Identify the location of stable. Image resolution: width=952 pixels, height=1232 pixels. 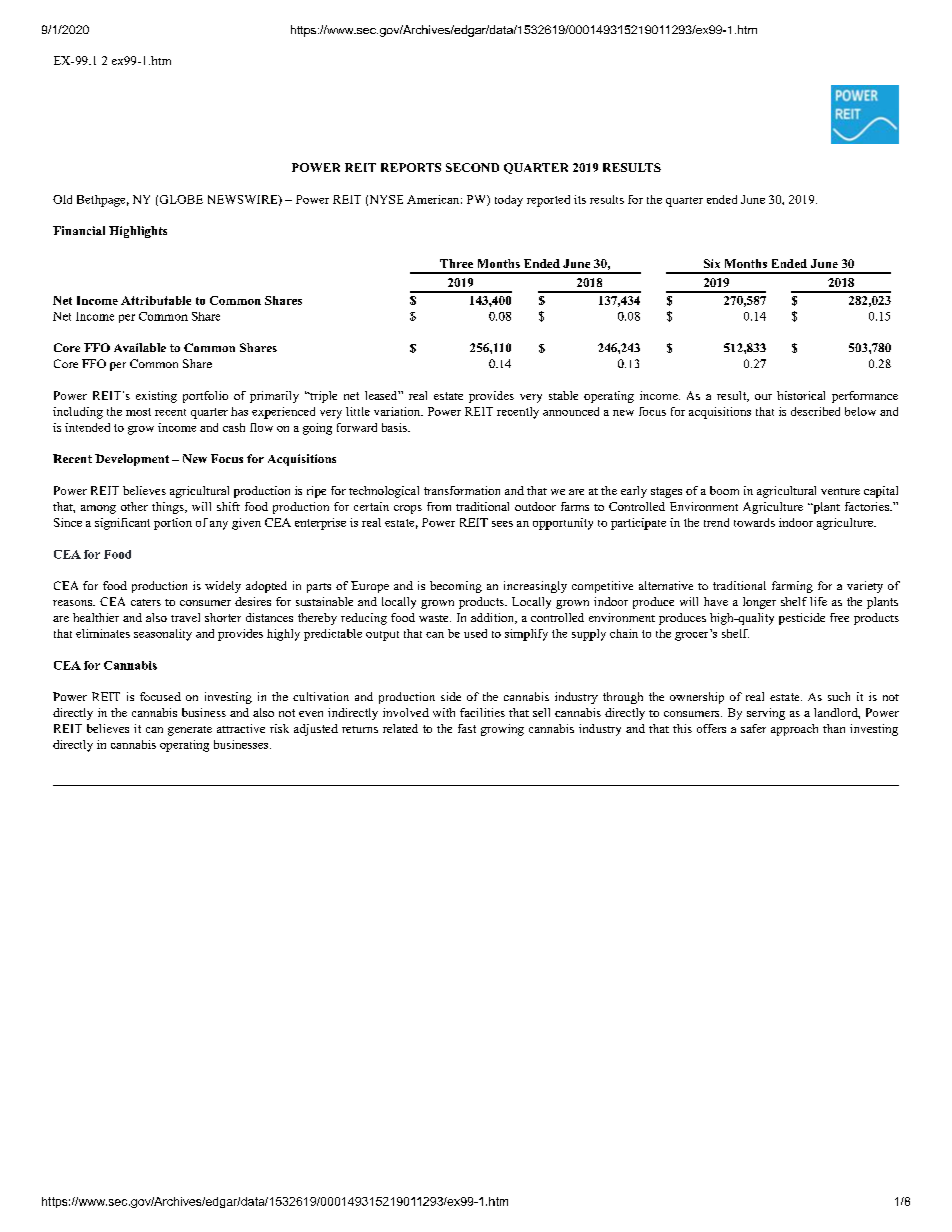
(563, 395).
